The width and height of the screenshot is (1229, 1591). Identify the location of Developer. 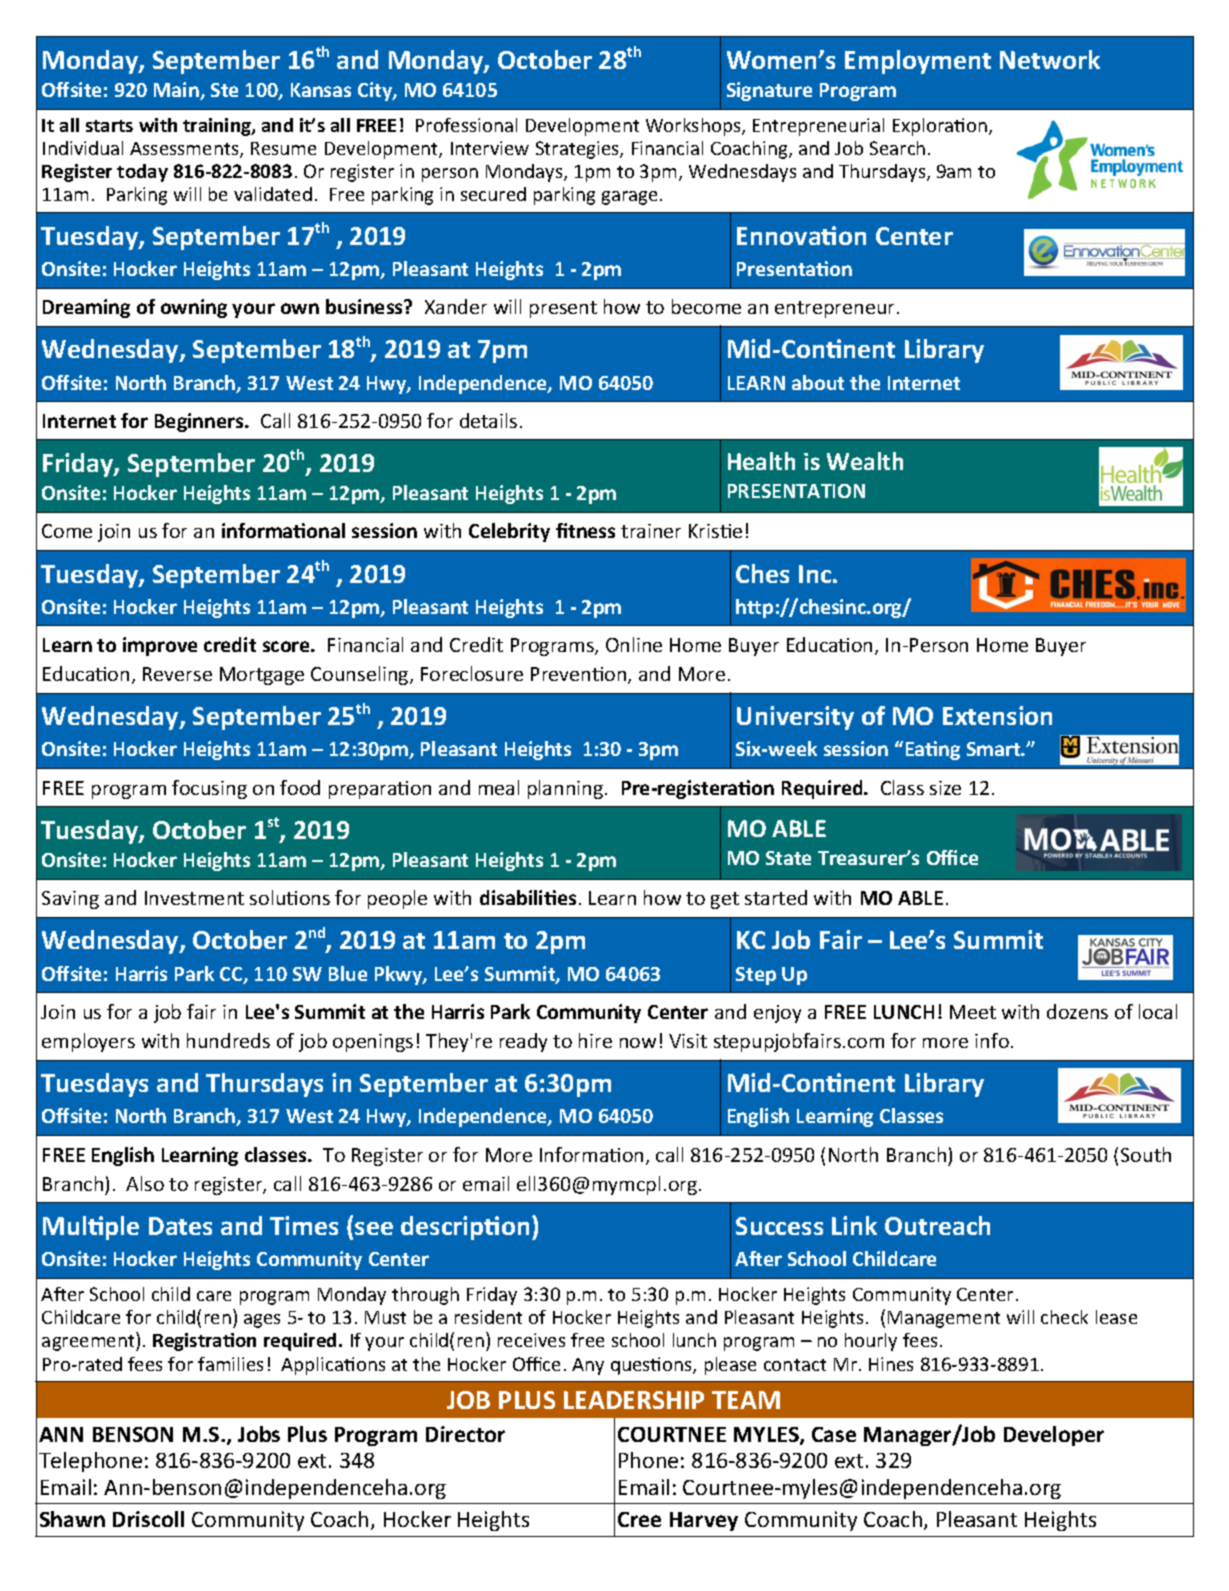
(1054, 1436).
